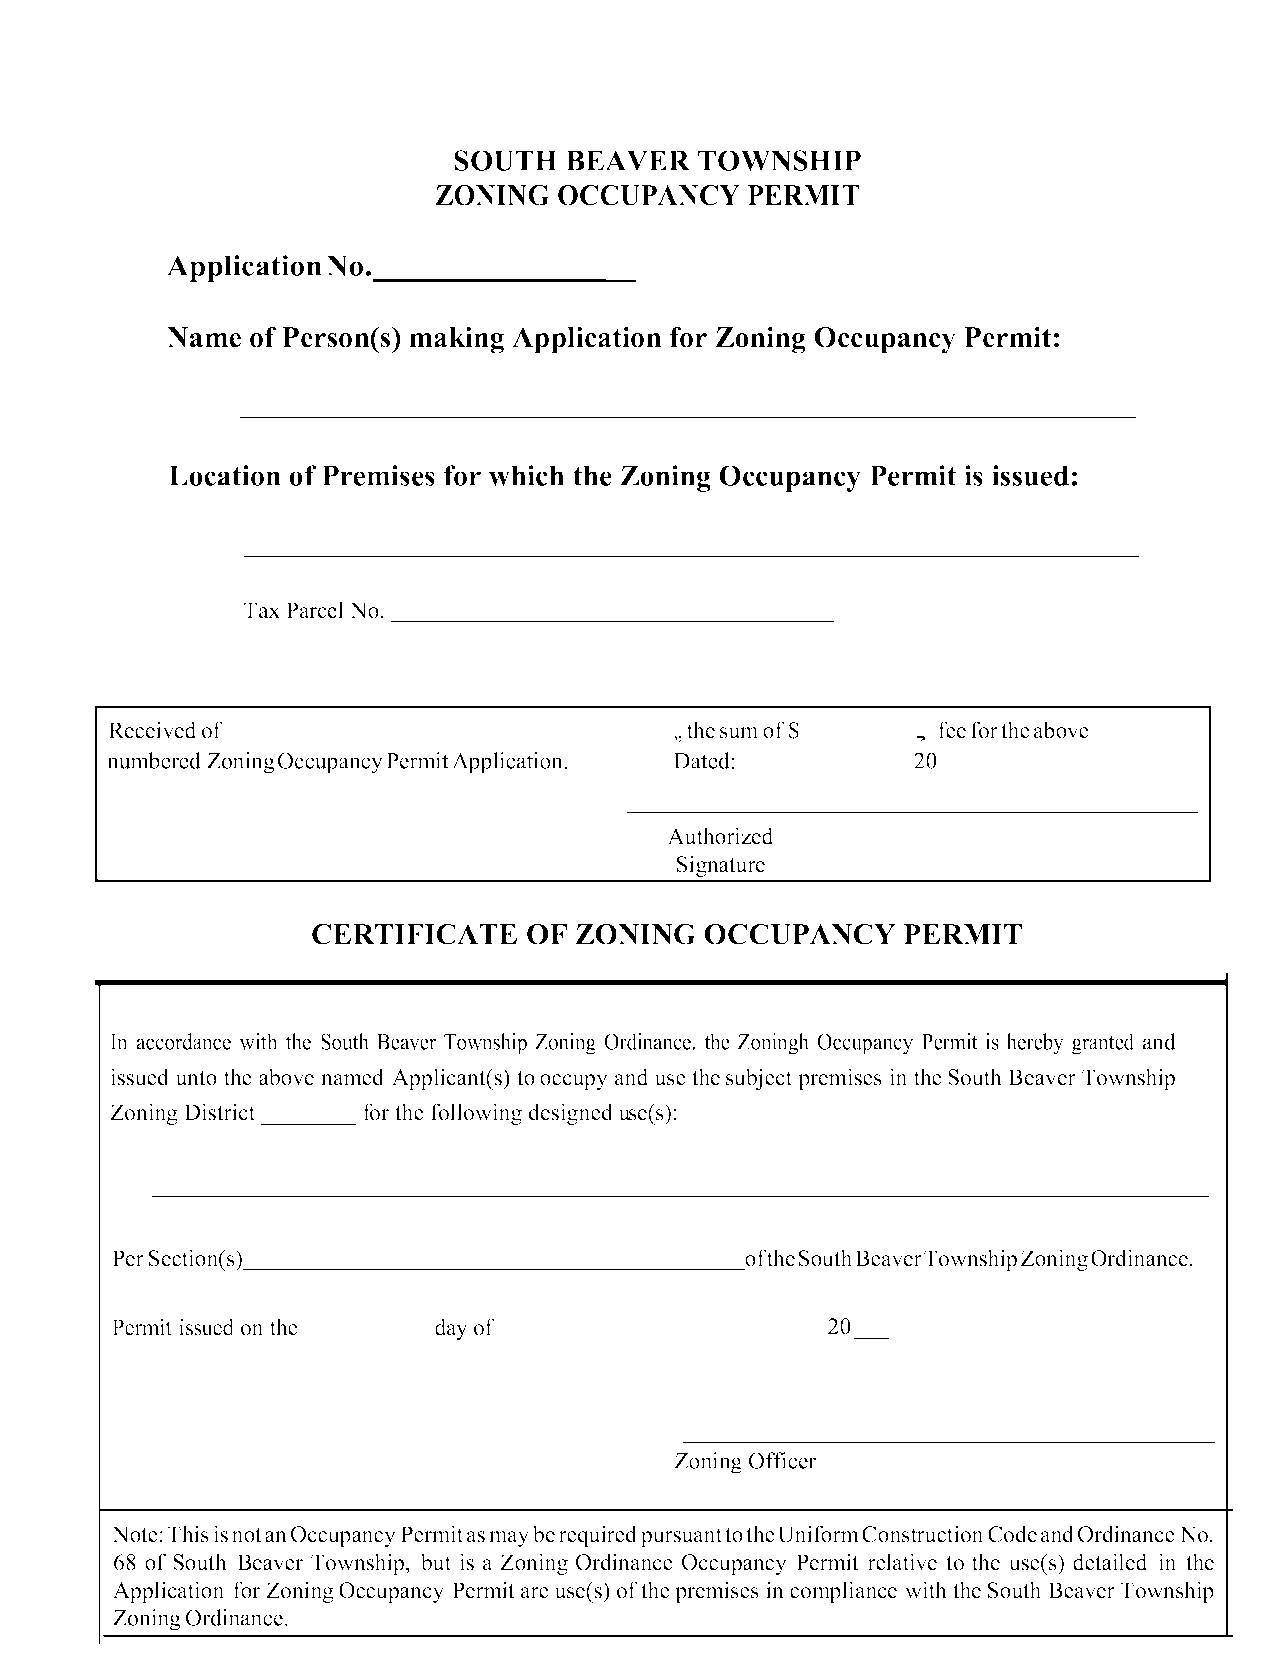 The height and width of the image is (1663, 1282). What do you see at coordinates (225, 475) in the image?
I see `Location` at bounding box center [225, 475].
